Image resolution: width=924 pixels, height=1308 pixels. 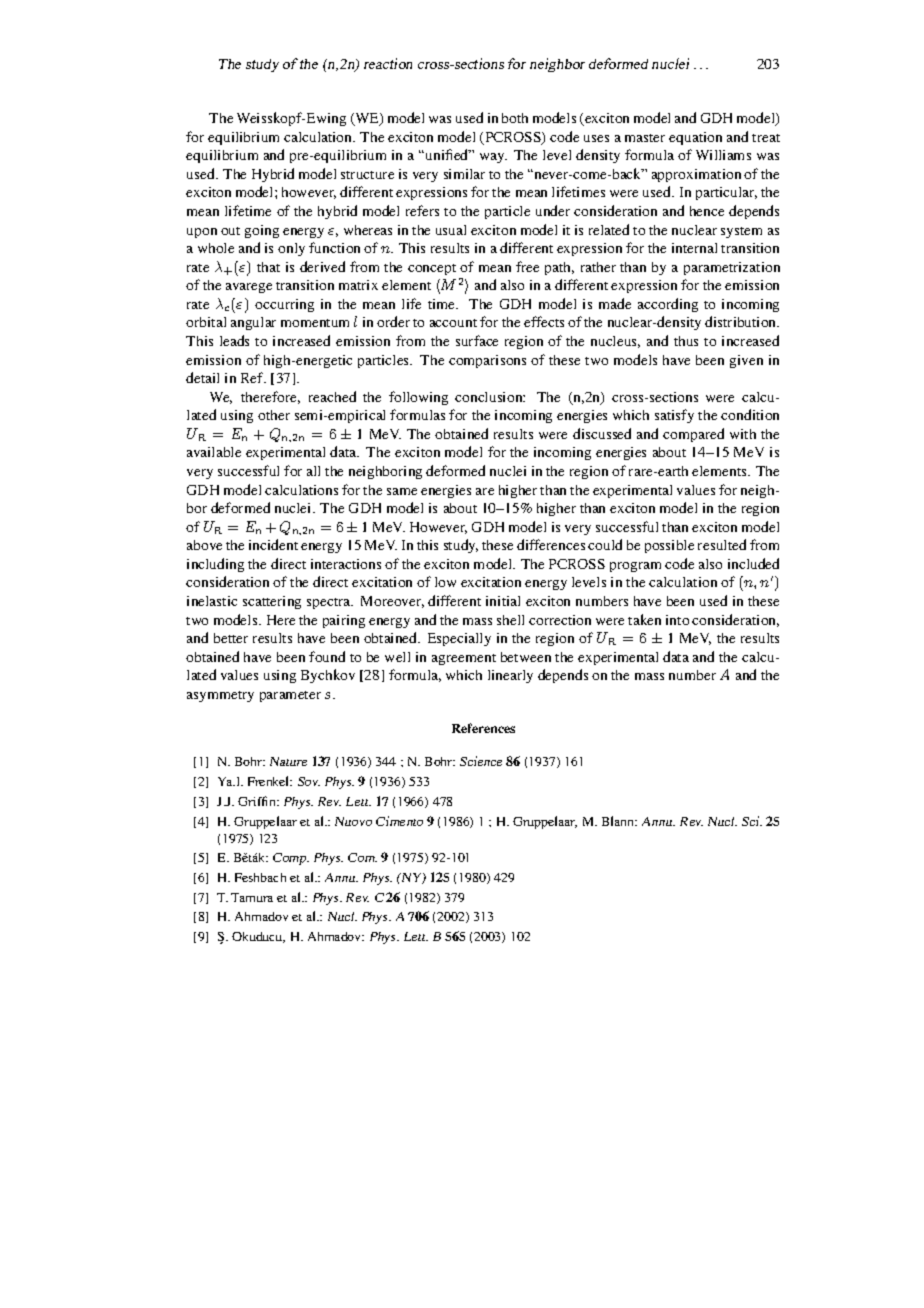 What do you see at coordinates (253, 323) in the document?
I see `angular` at bounding box center [253, 323].
